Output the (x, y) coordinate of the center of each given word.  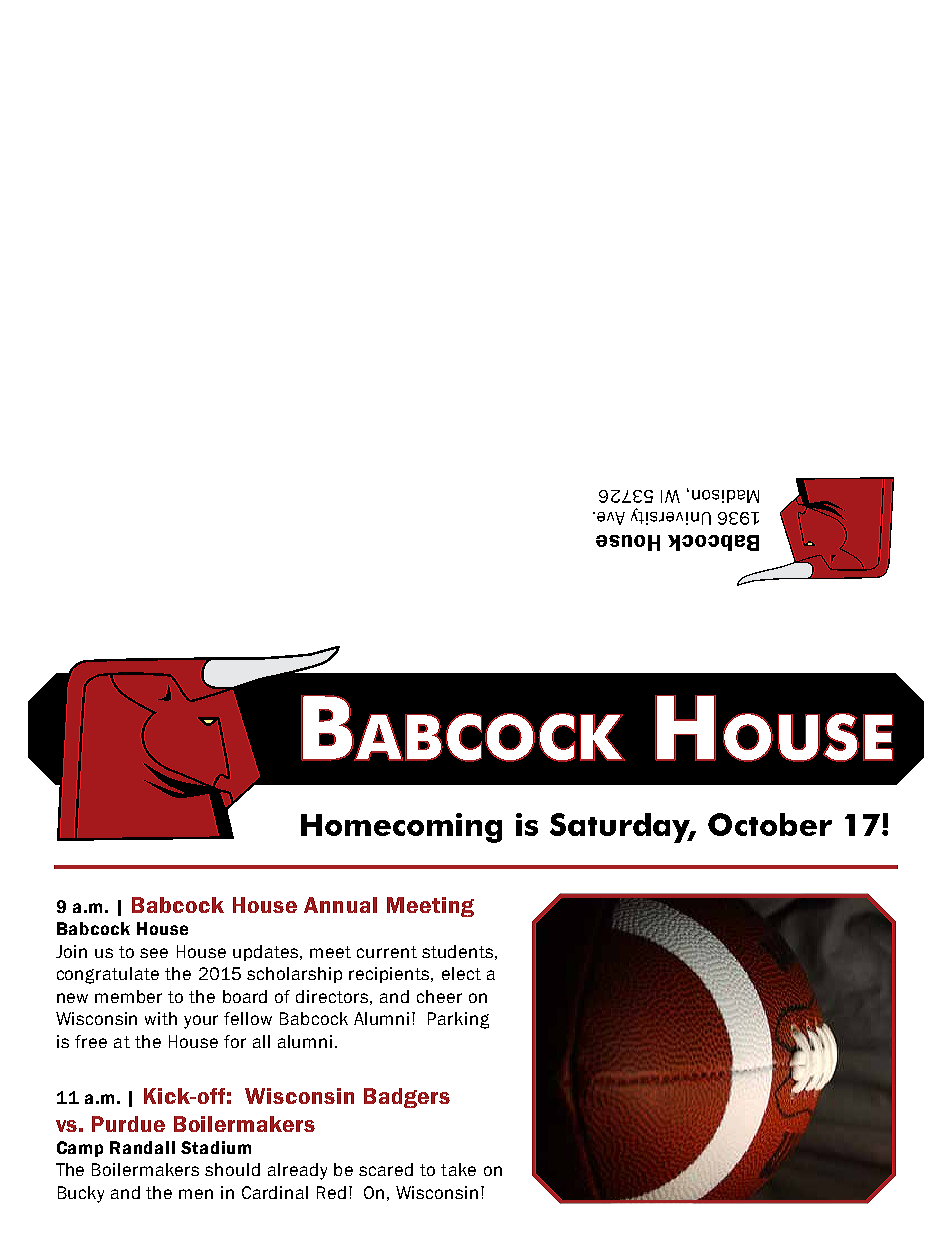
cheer (439, 996)
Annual (340, 905)
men (196, 1194)
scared (386, 1169)
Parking (458, 1020)
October (770, 824)
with (161, 1018)
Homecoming (401, 828)
